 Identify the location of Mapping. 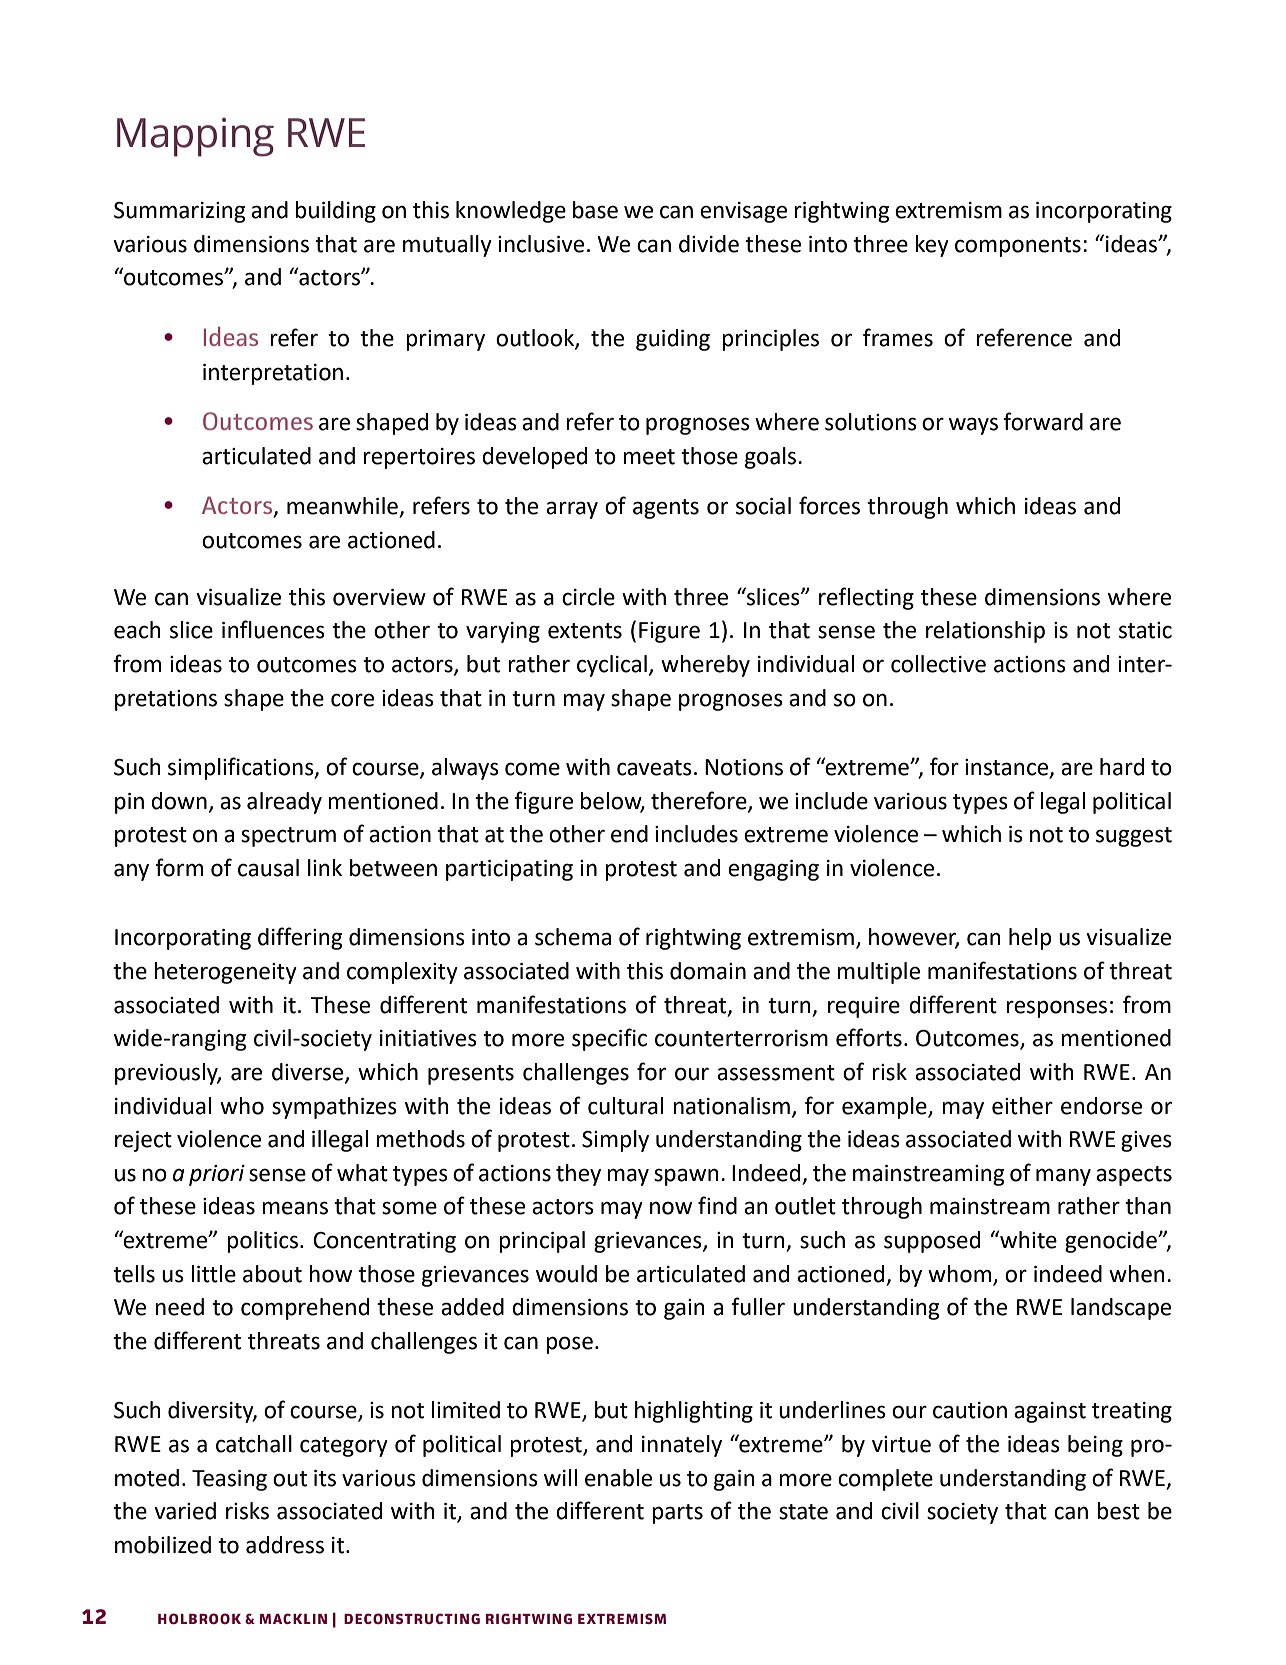
(195, 137).
